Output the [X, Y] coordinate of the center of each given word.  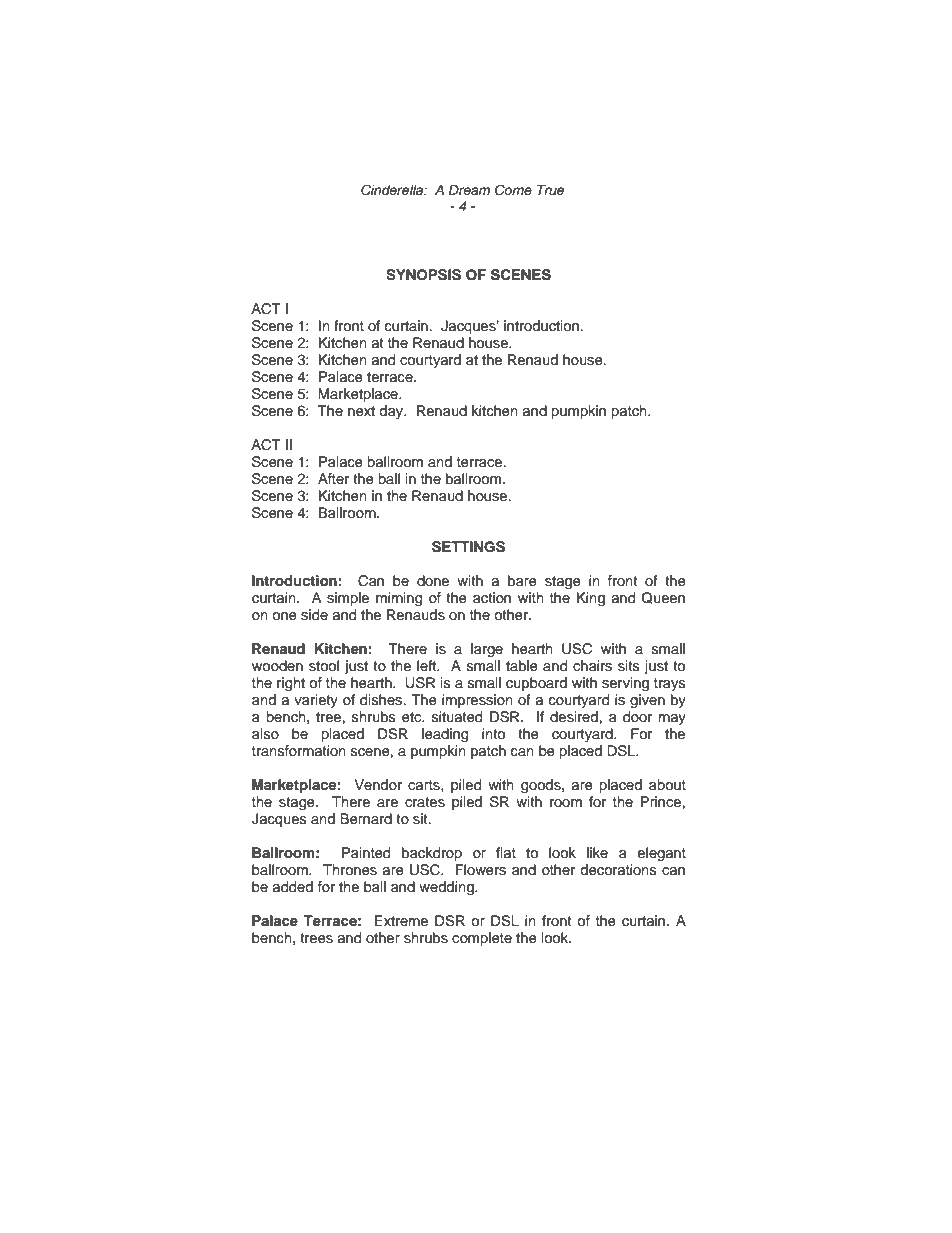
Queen [663, 598]
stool [324, 666]
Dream [469, 190]
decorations [618, 870]
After [333, 478]
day [392, 412]
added [293, 887]
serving [625, 684]
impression [477, 701]
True [551, 190]
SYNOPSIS [423, 275]
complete [482, 939]
